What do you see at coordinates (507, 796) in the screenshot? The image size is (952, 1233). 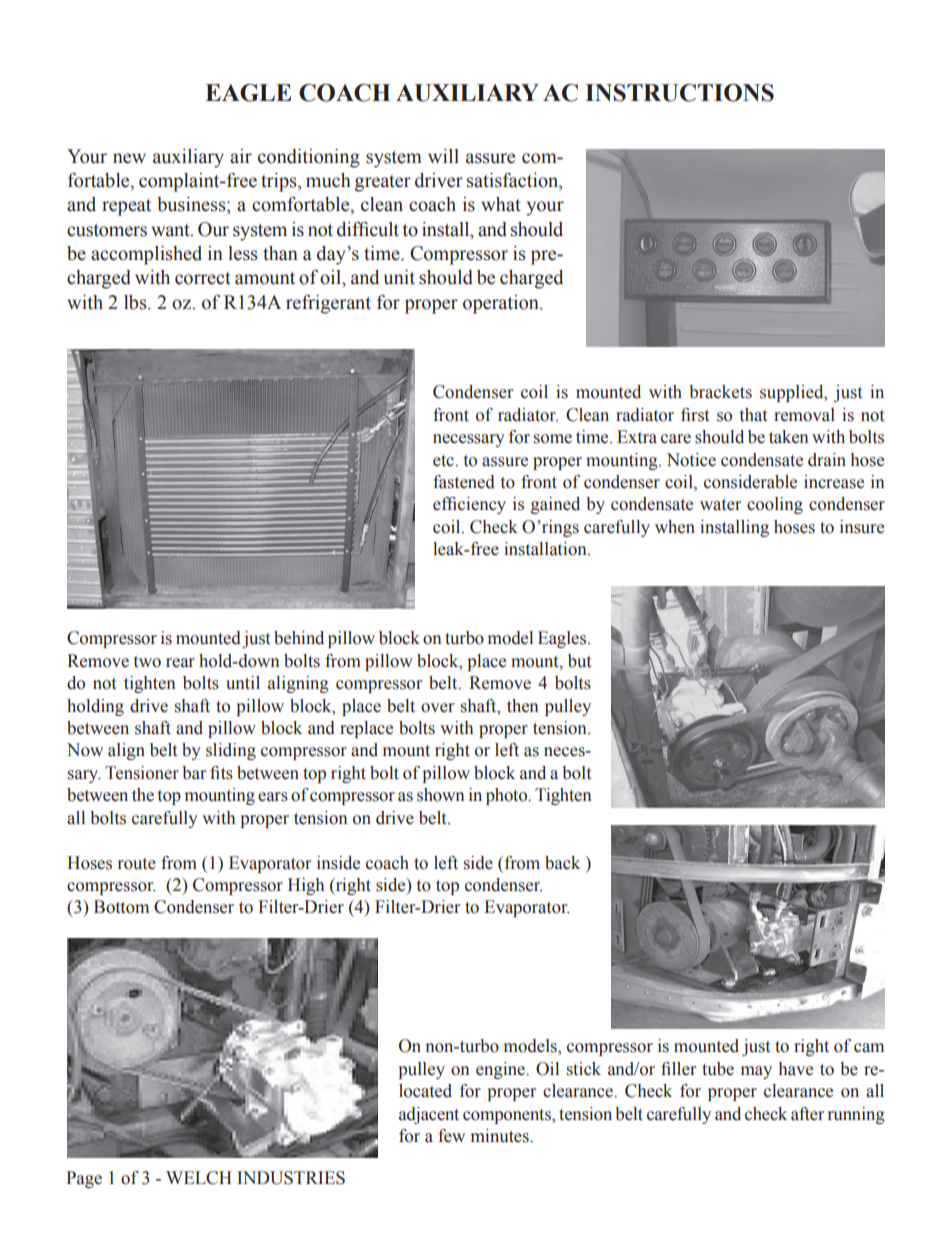 I see `photo` at bounding box center [507, 796].
